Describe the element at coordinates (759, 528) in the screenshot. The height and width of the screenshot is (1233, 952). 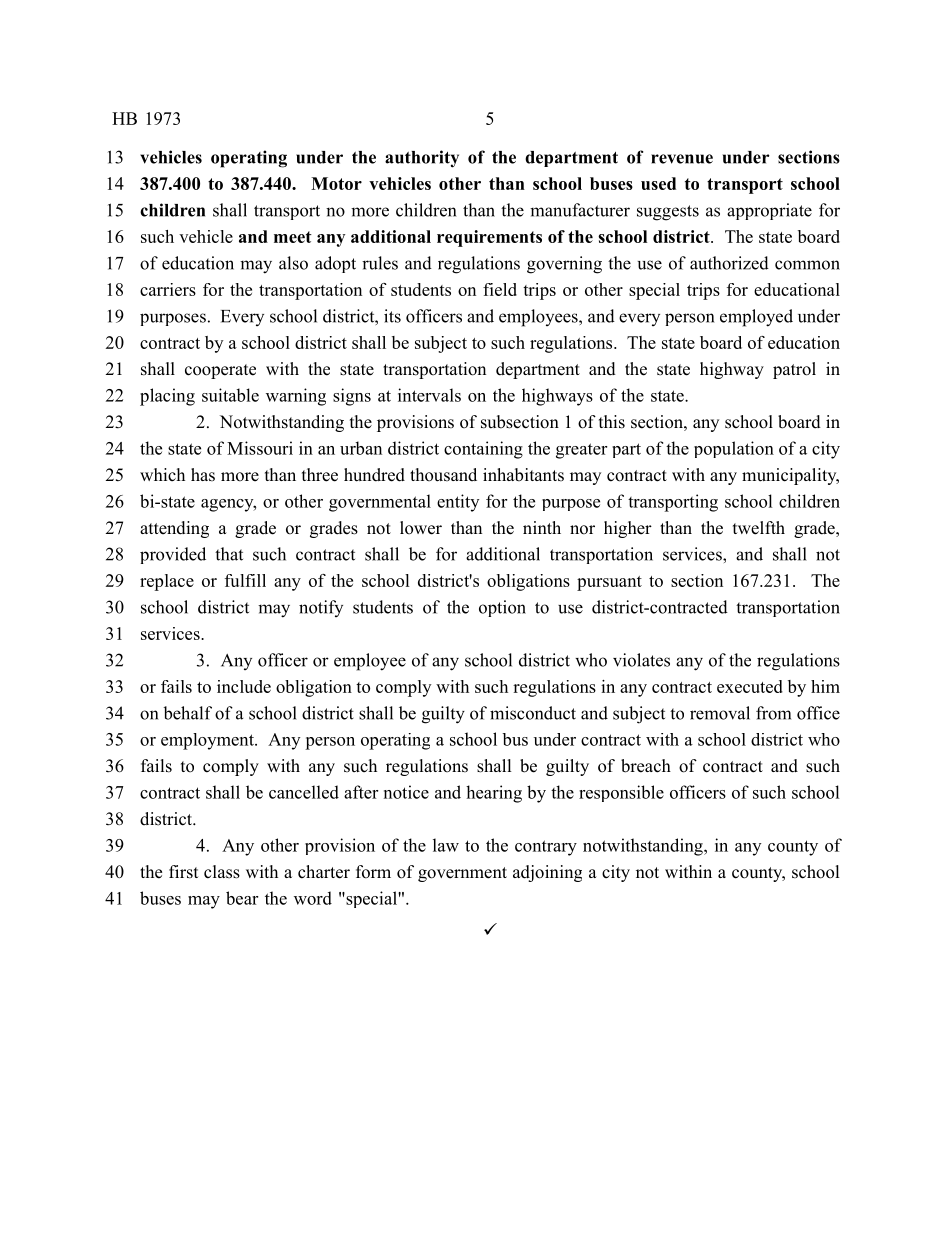
I see `twelfth` at that location.
